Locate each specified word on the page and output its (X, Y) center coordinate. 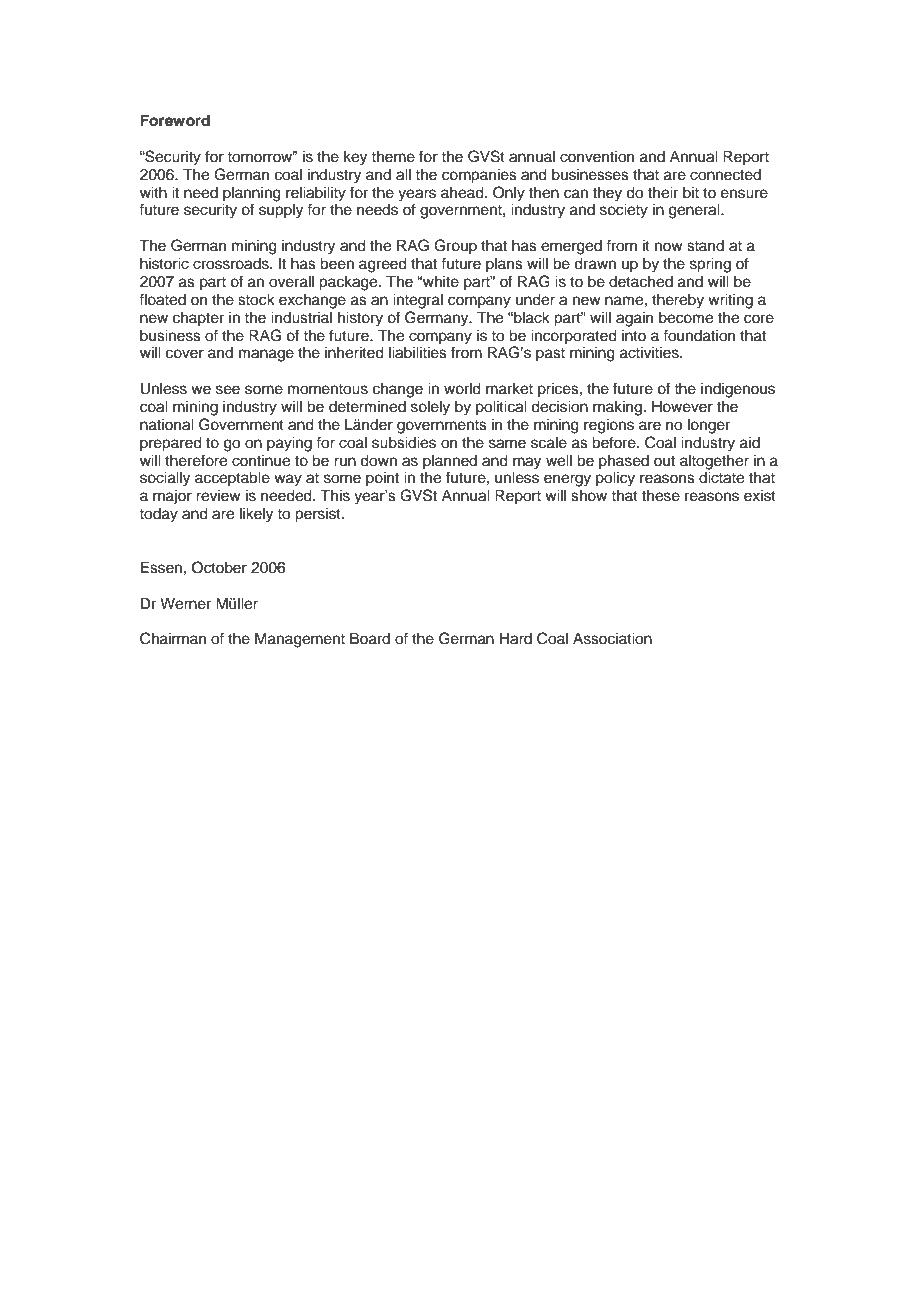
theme (393, 157)
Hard (515, 639)
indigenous (738, 390)
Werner (185, 604)
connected (725, 175)
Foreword (175, 120)
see (228, 390)
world (462, 389)
